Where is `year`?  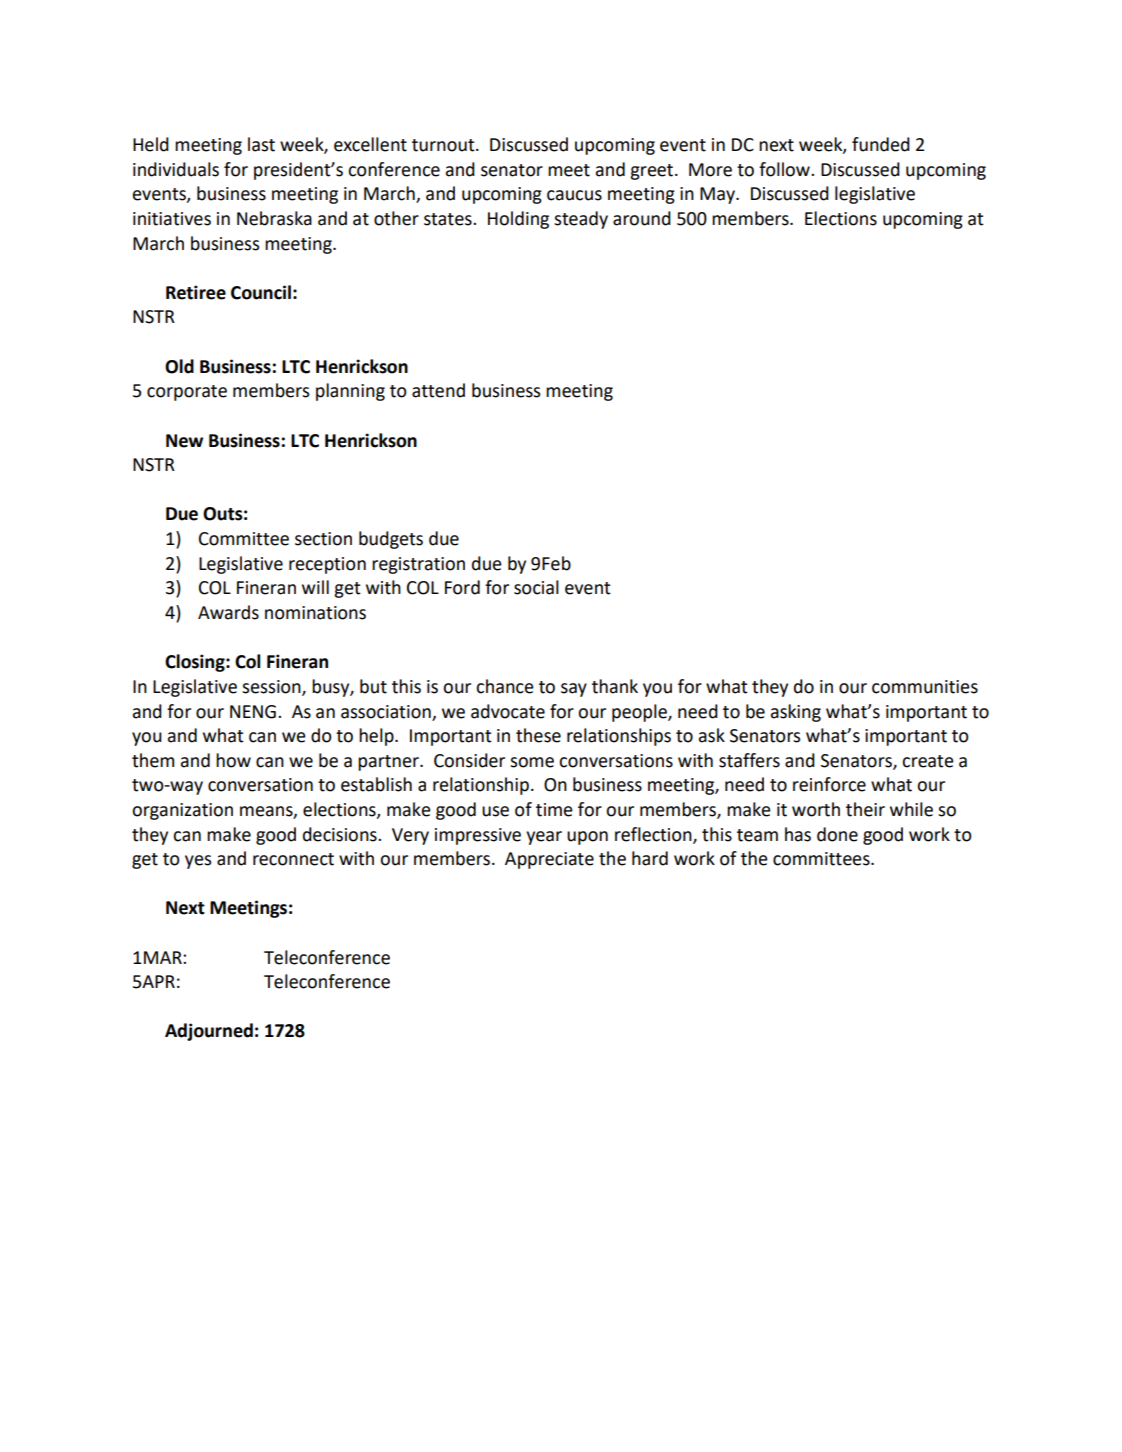
year is located at coordinates (544, 838).
